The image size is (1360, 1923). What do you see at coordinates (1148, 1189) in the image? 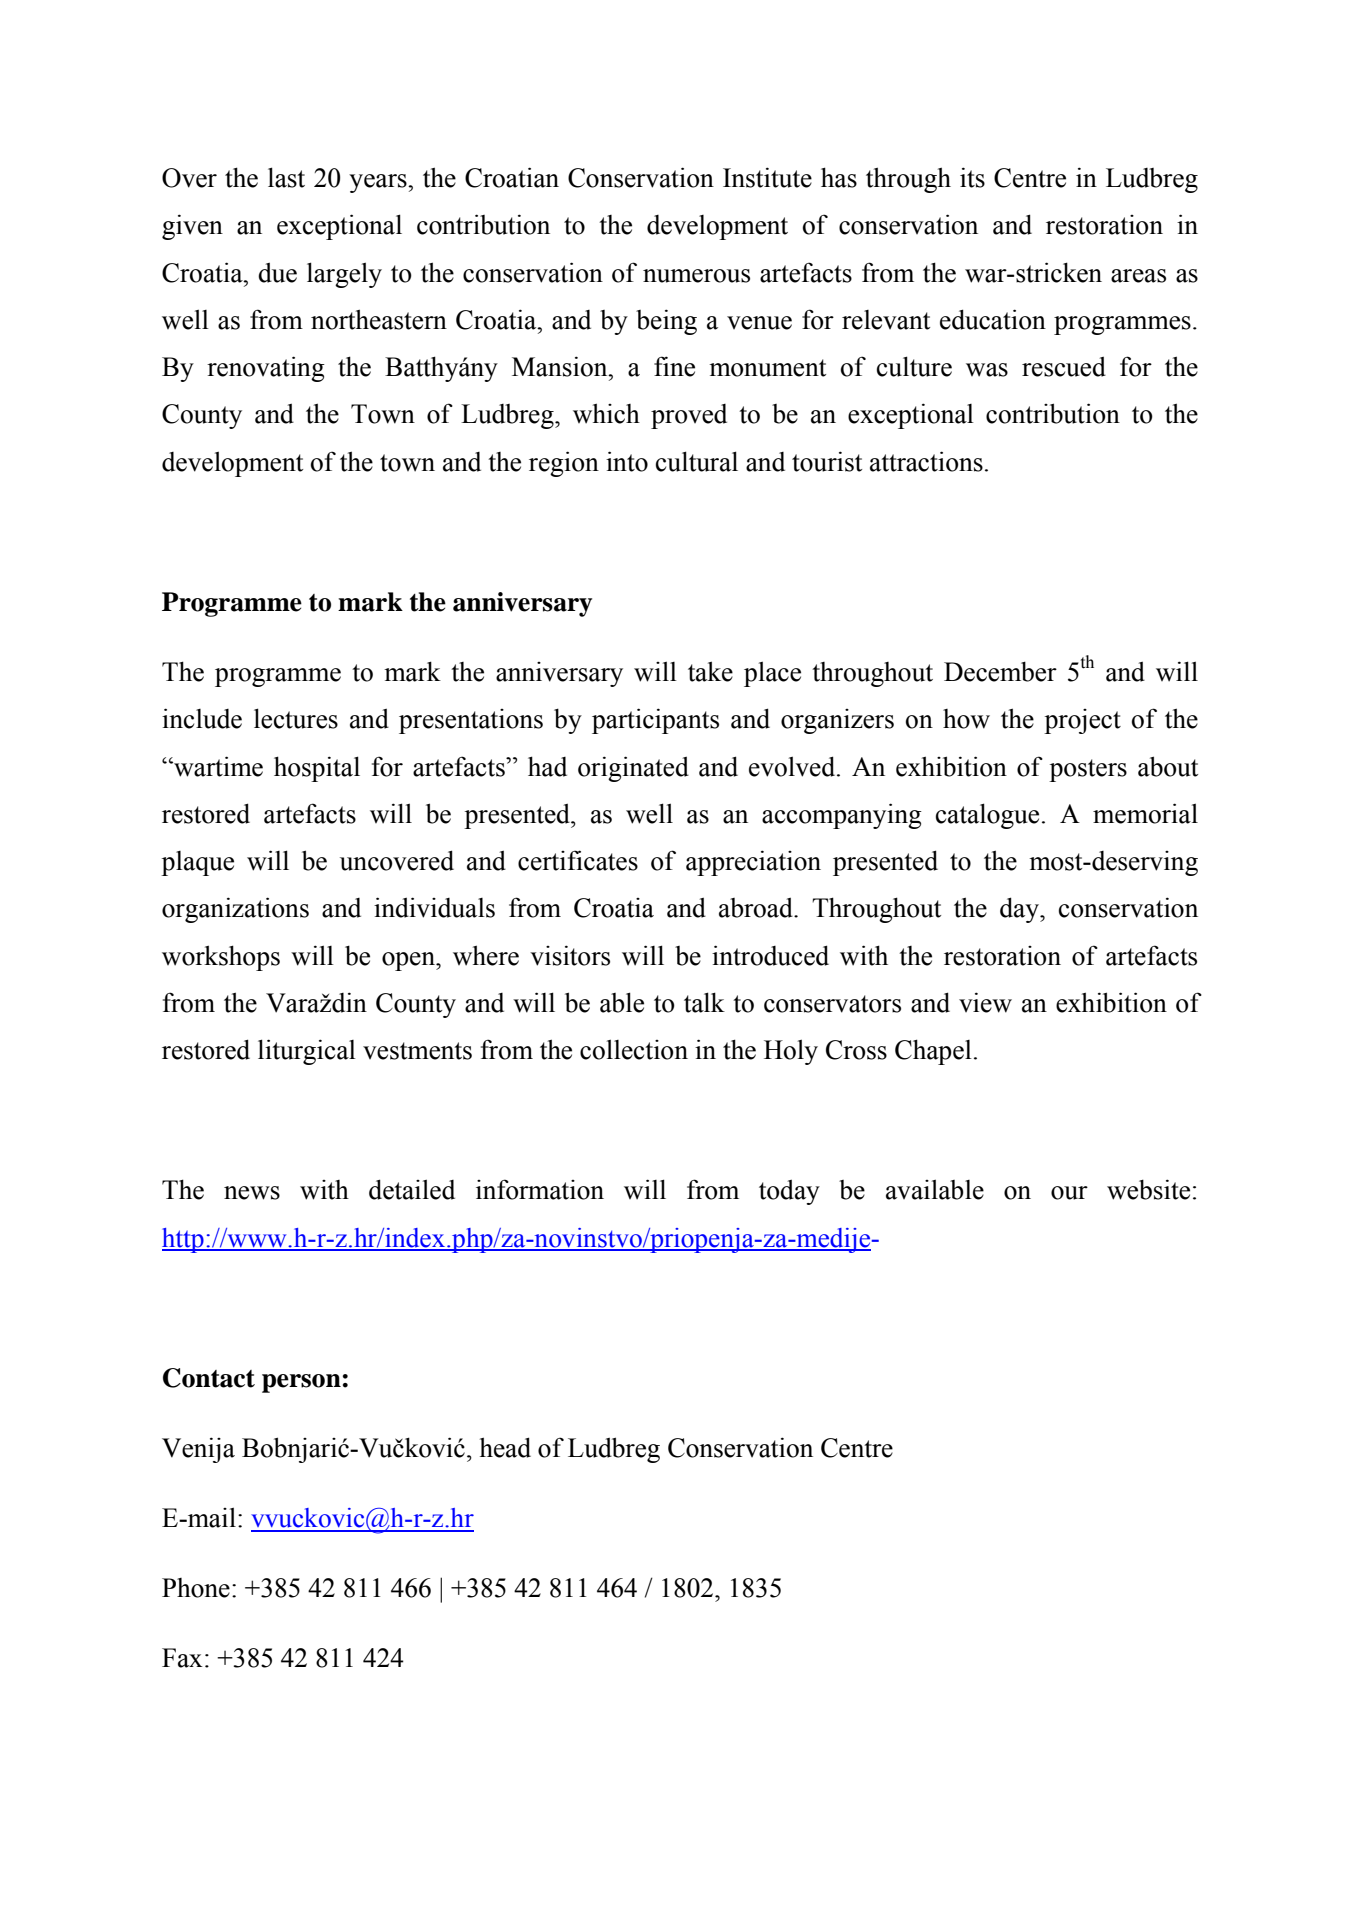
I see `website` at bounding box center [1148, 1189].
